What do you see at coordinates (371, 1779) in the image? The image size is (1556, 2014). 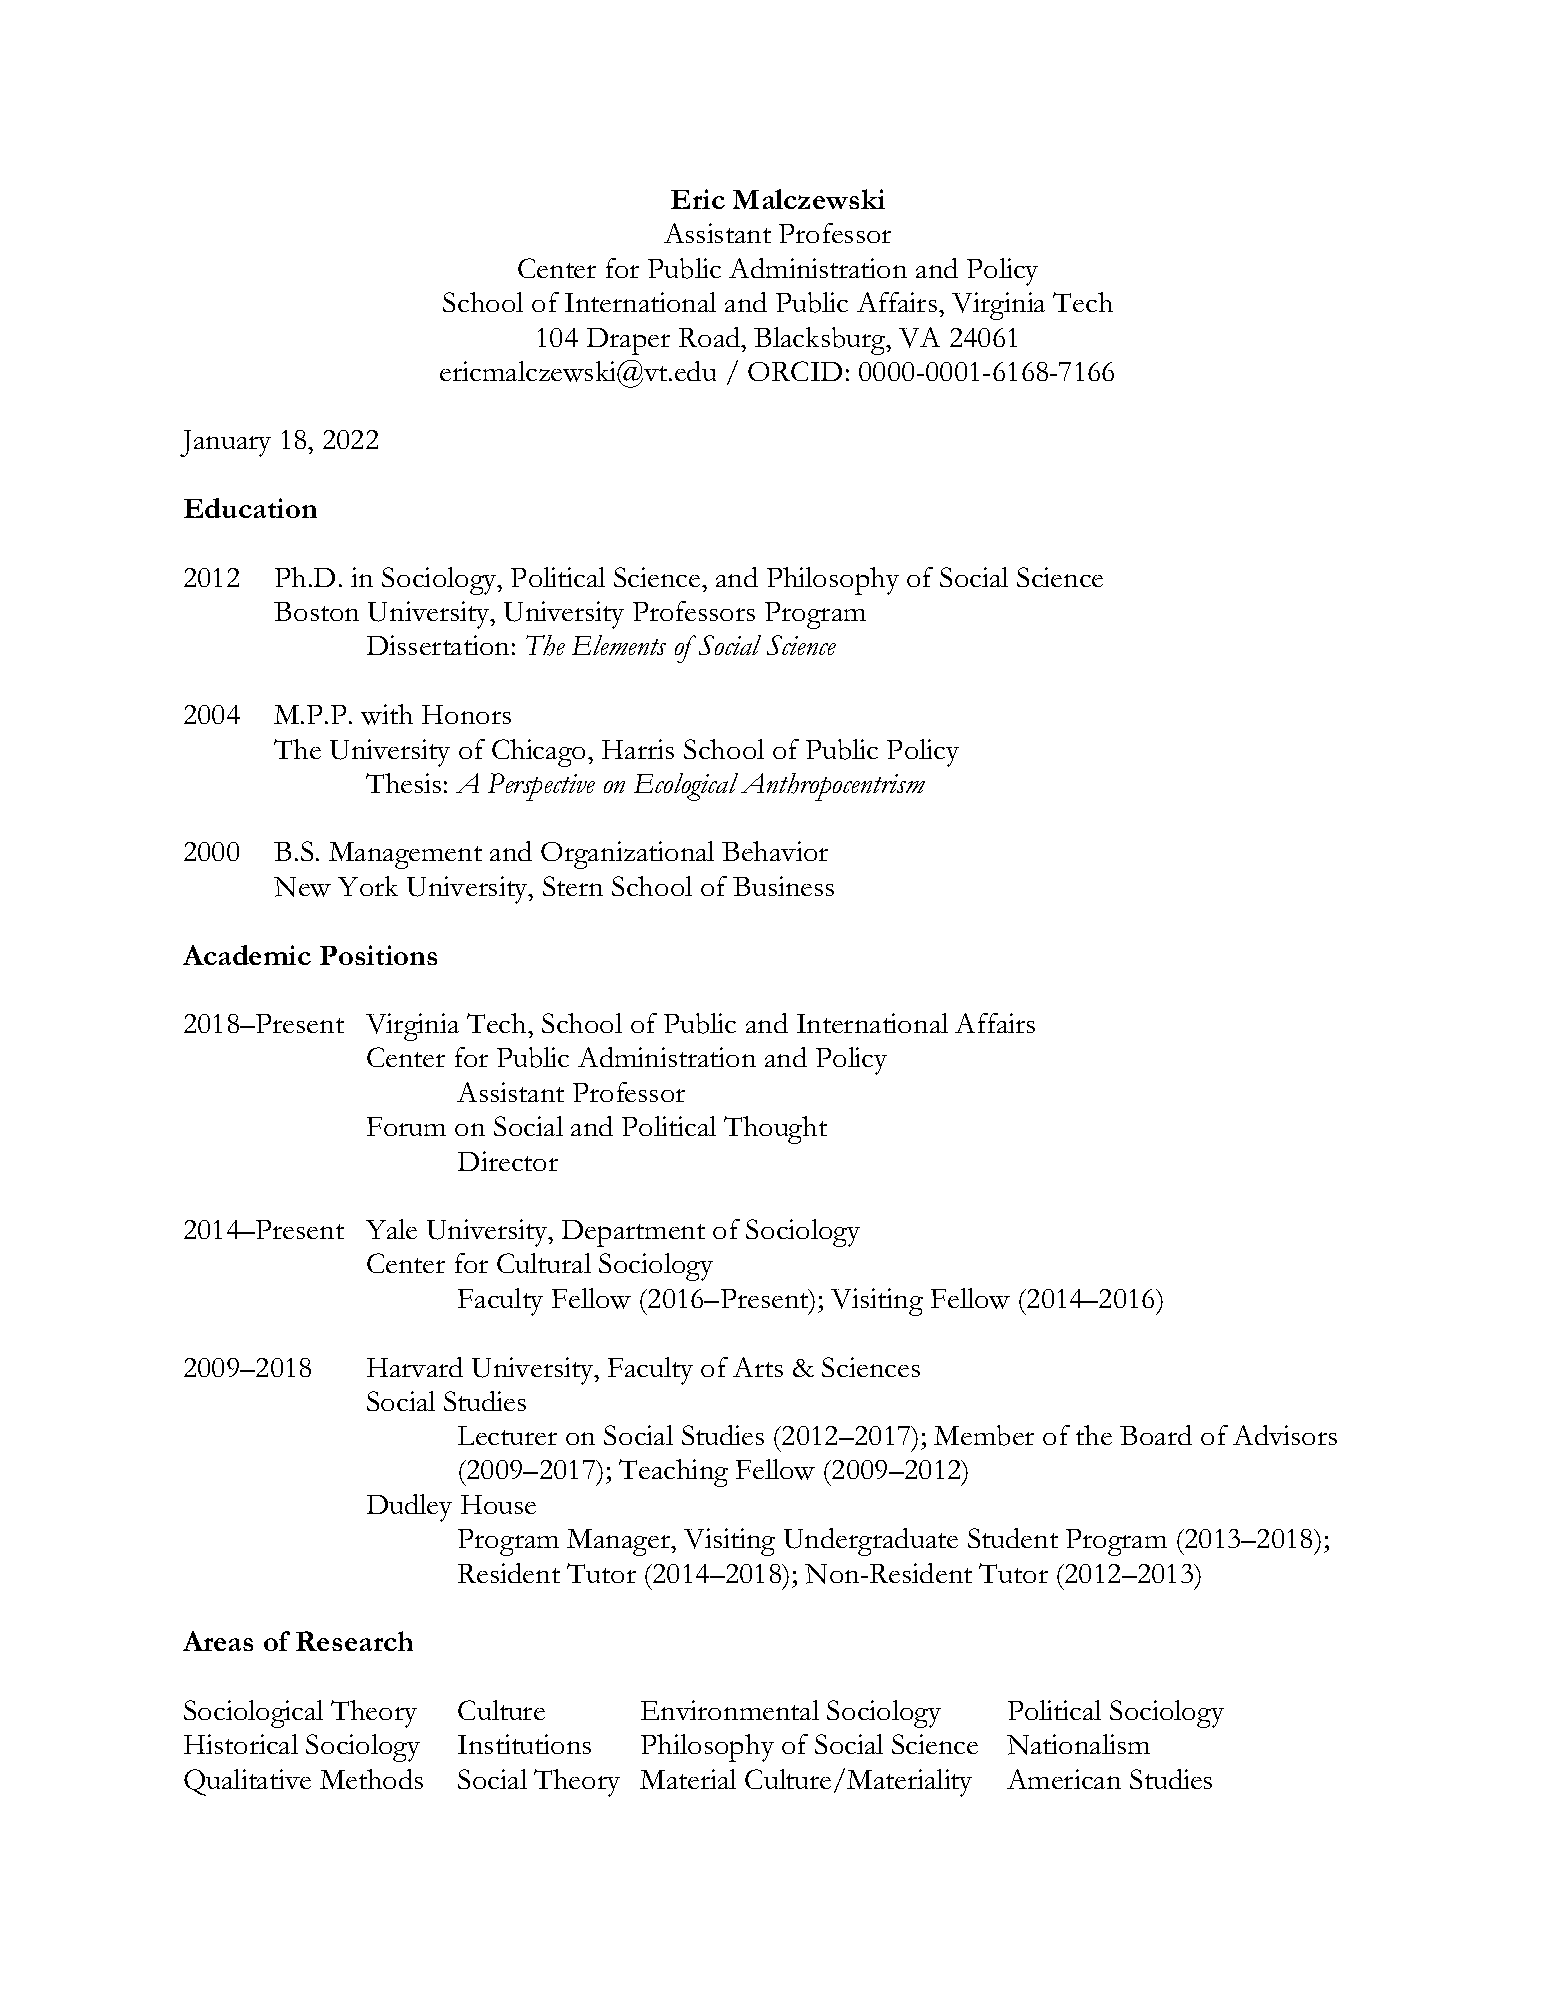 I see `Methods` at bounding box center [371, 1779].
